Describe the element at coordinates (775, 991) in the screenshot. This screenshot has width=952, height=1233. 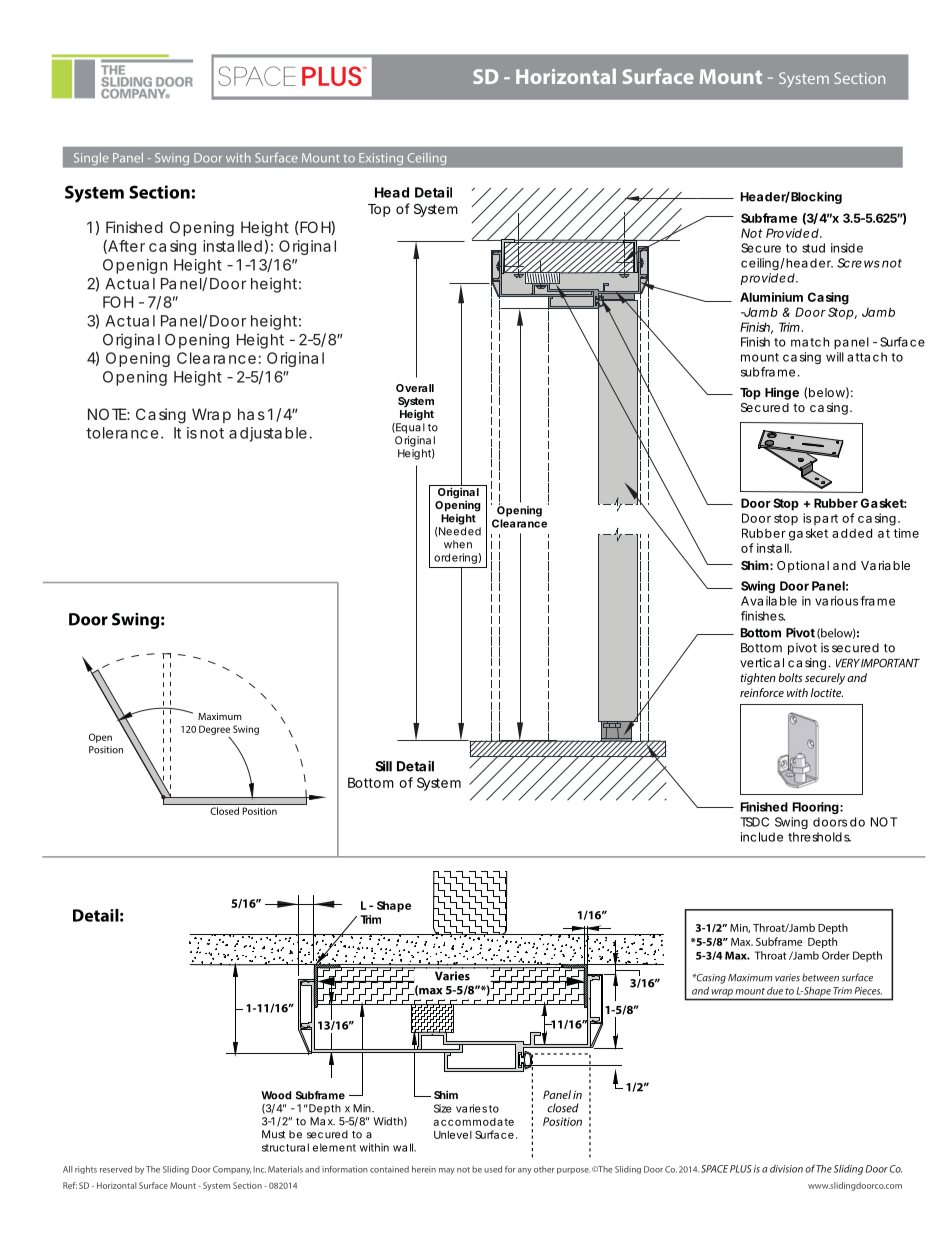
I see `due` at that location.
